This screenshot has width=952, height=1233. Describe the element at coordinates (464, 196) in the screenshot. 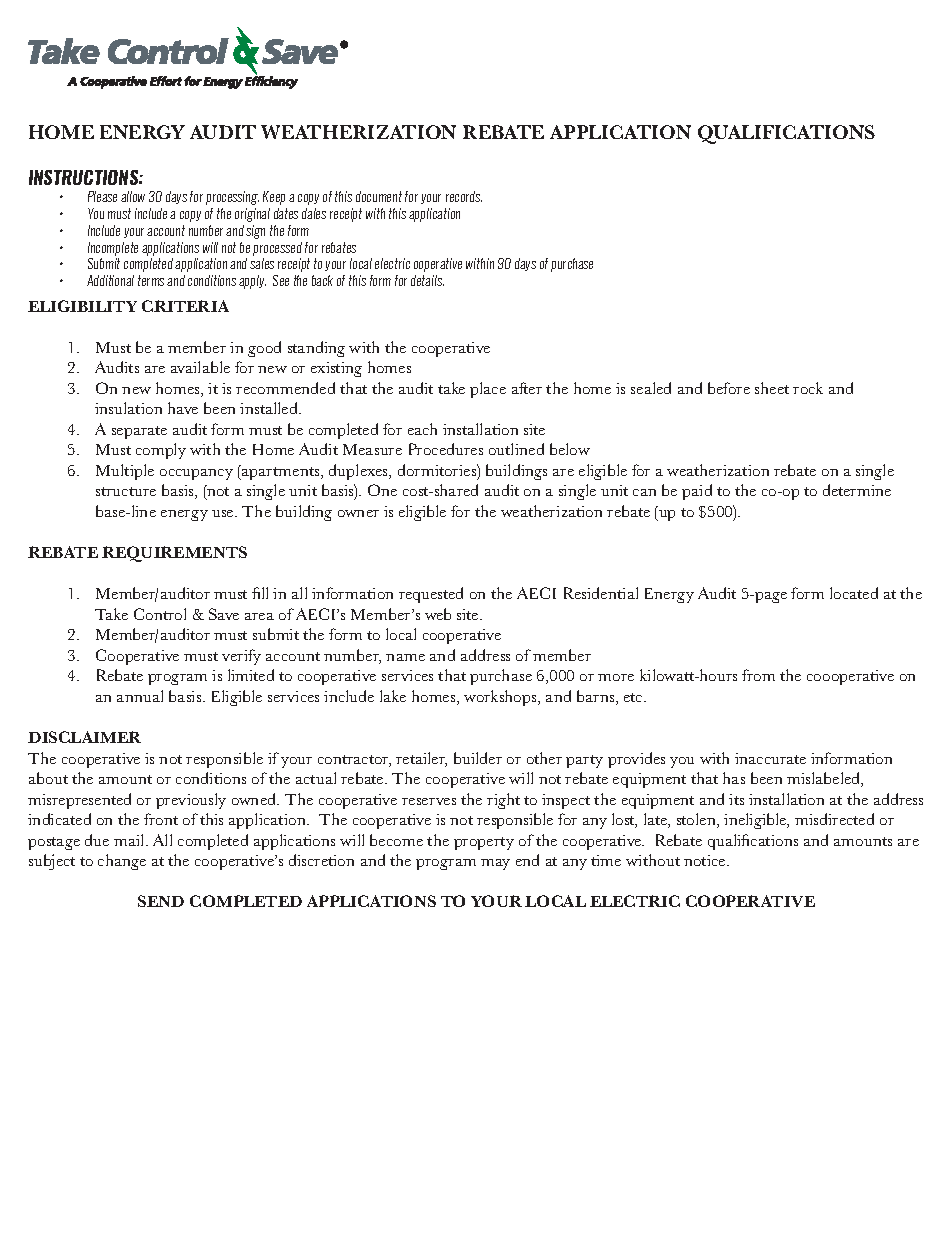

I see `records` at that location.
